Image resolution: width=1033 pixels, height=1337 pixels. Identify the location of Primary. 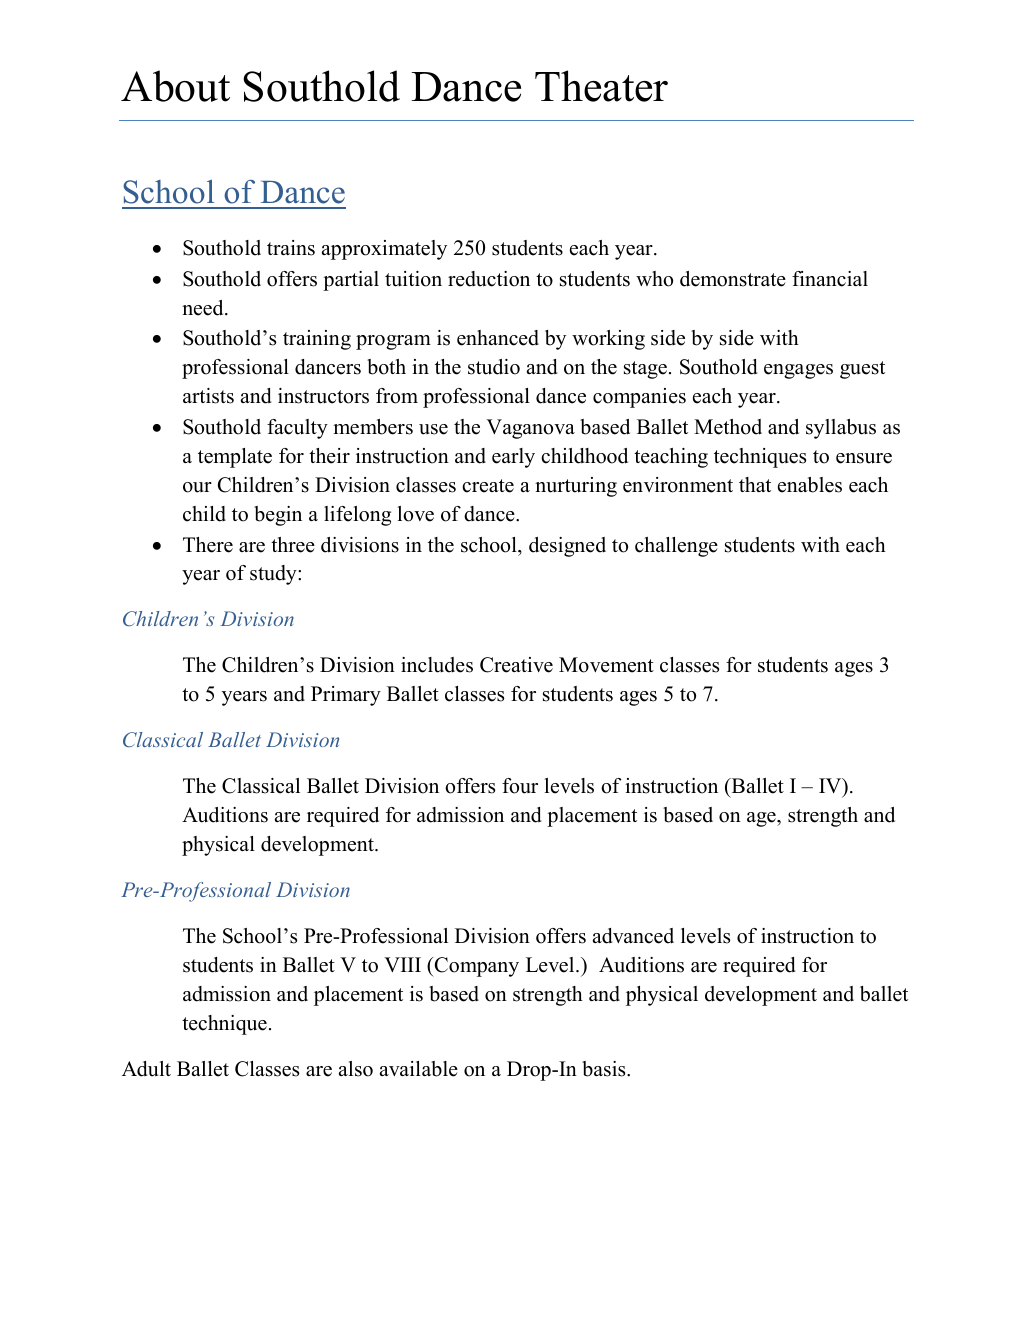
(346, 696).
